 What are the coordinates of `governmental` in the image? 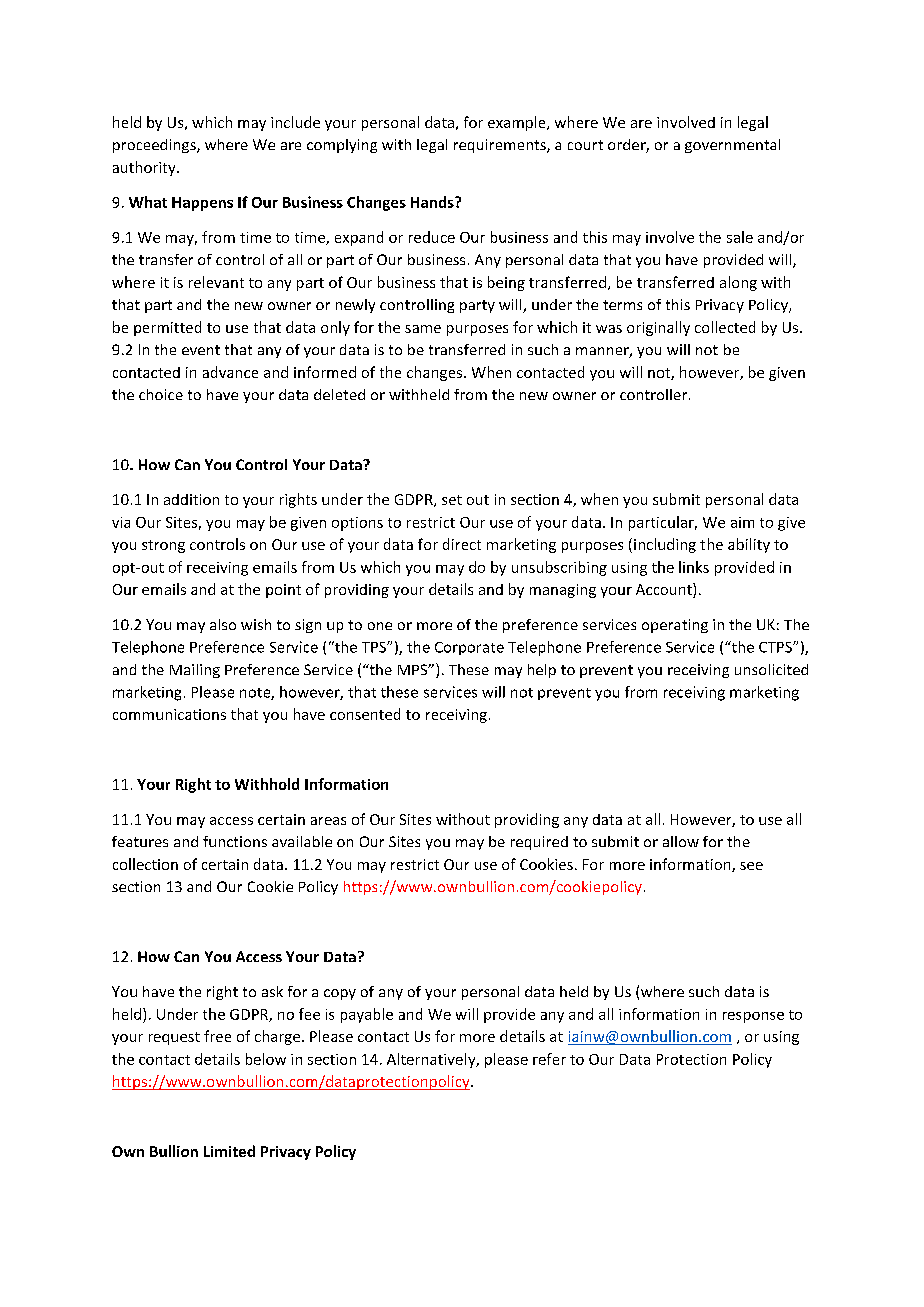 It's located at (732, 146).
